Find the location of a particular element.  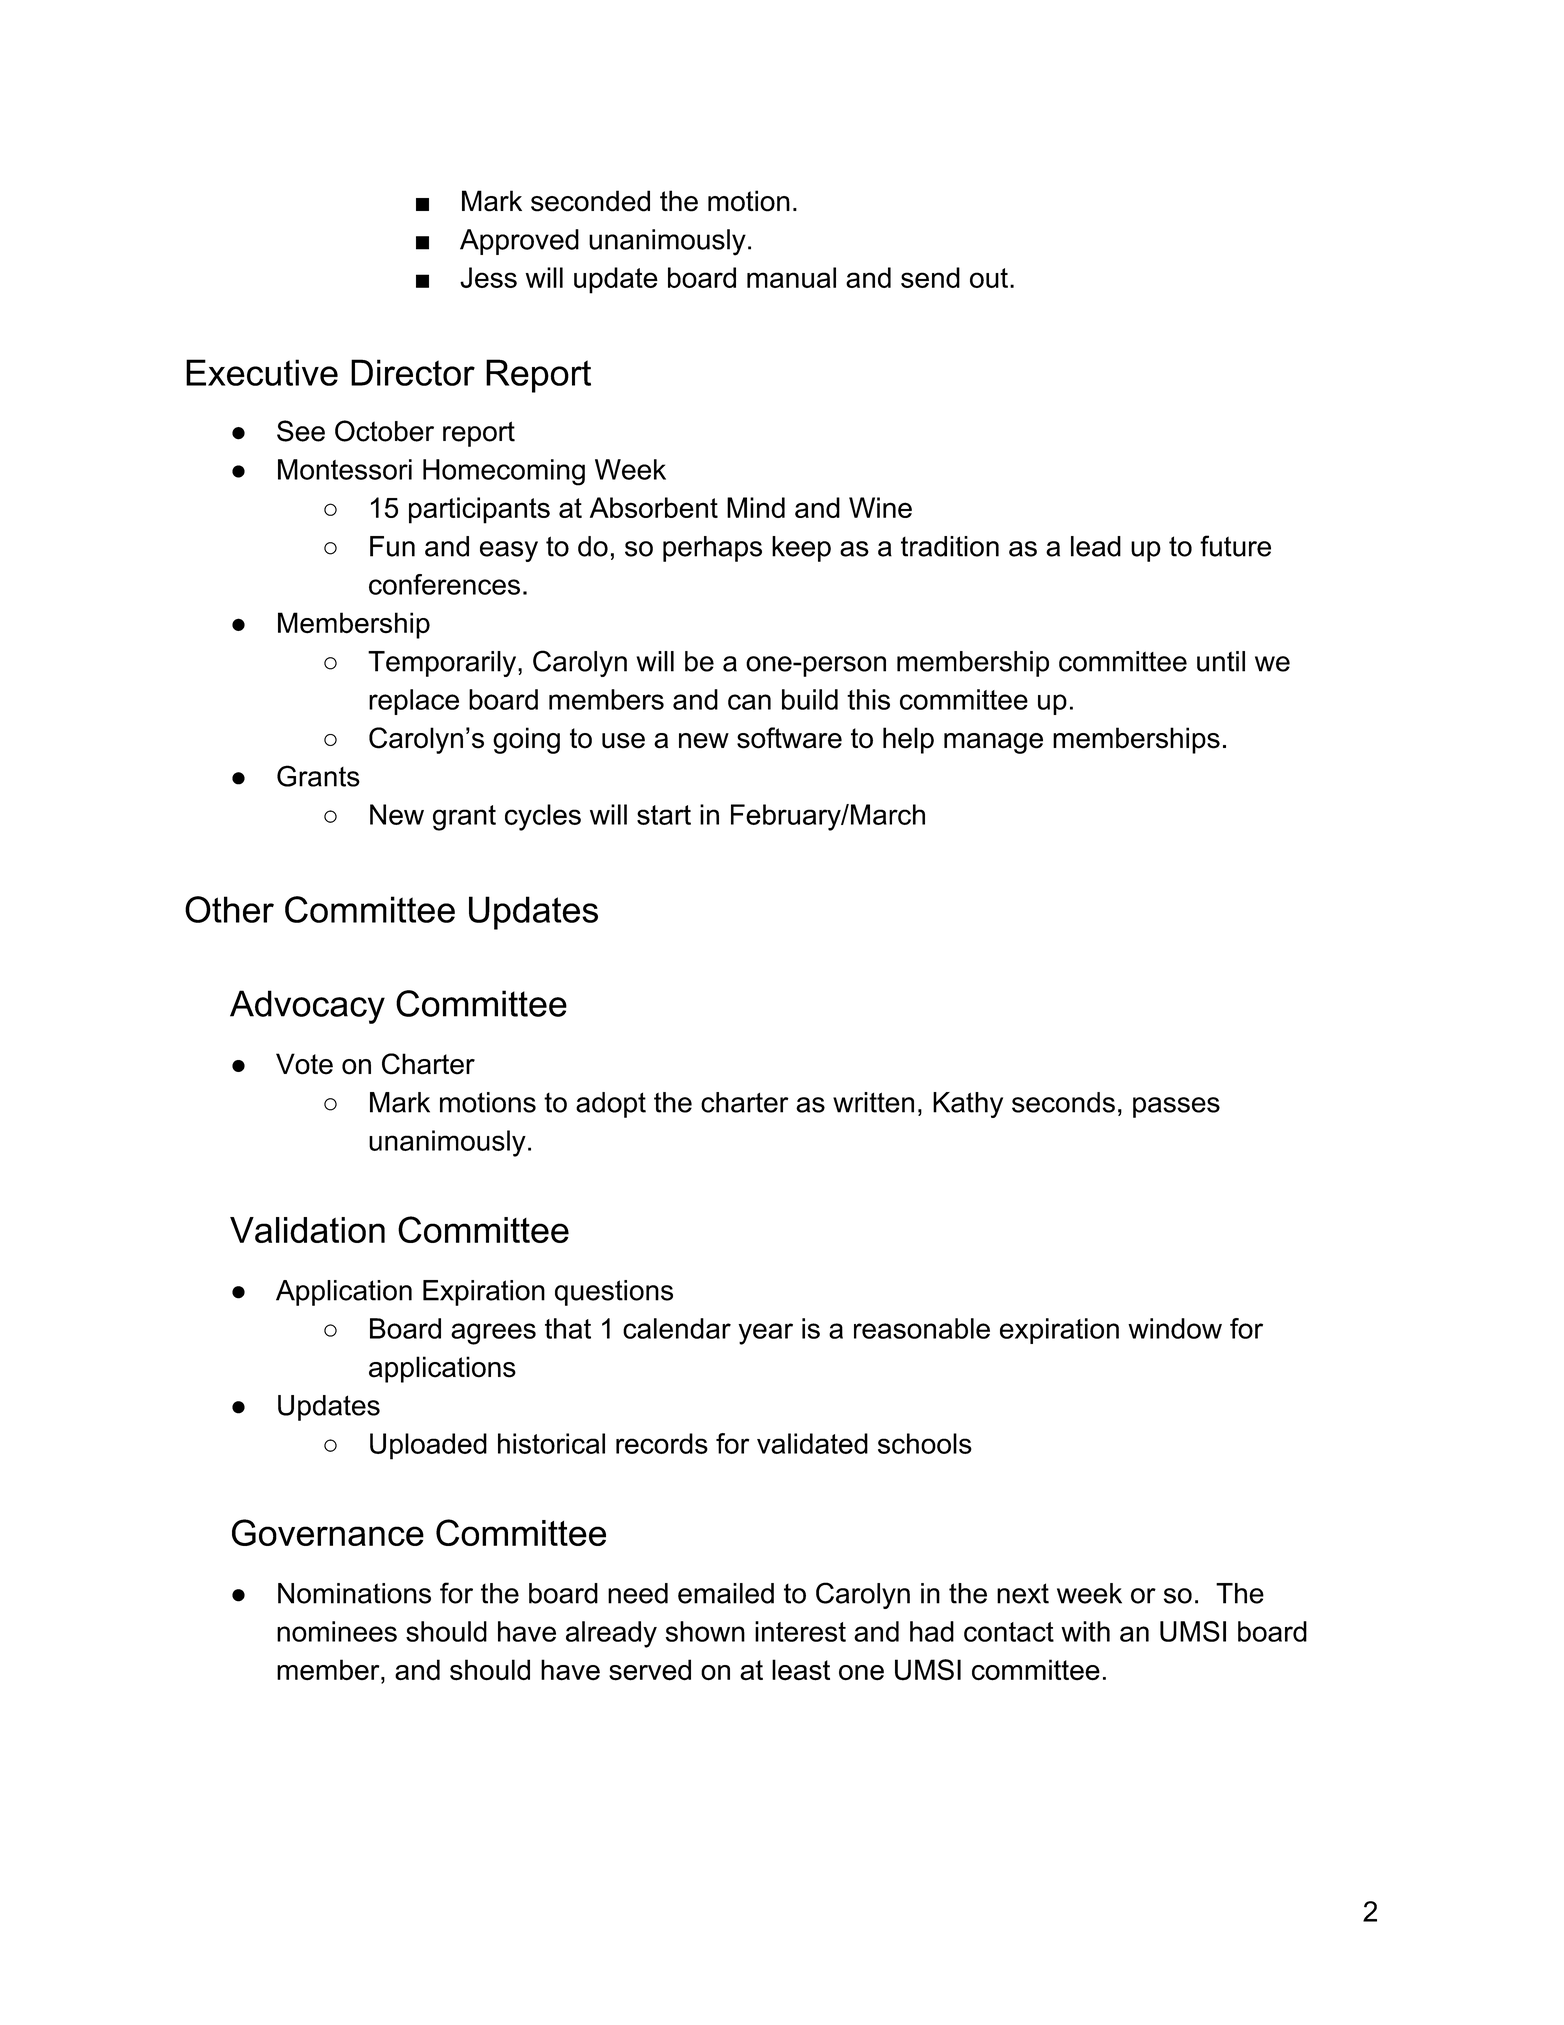

Jess is located at coordinates (488, 277).
